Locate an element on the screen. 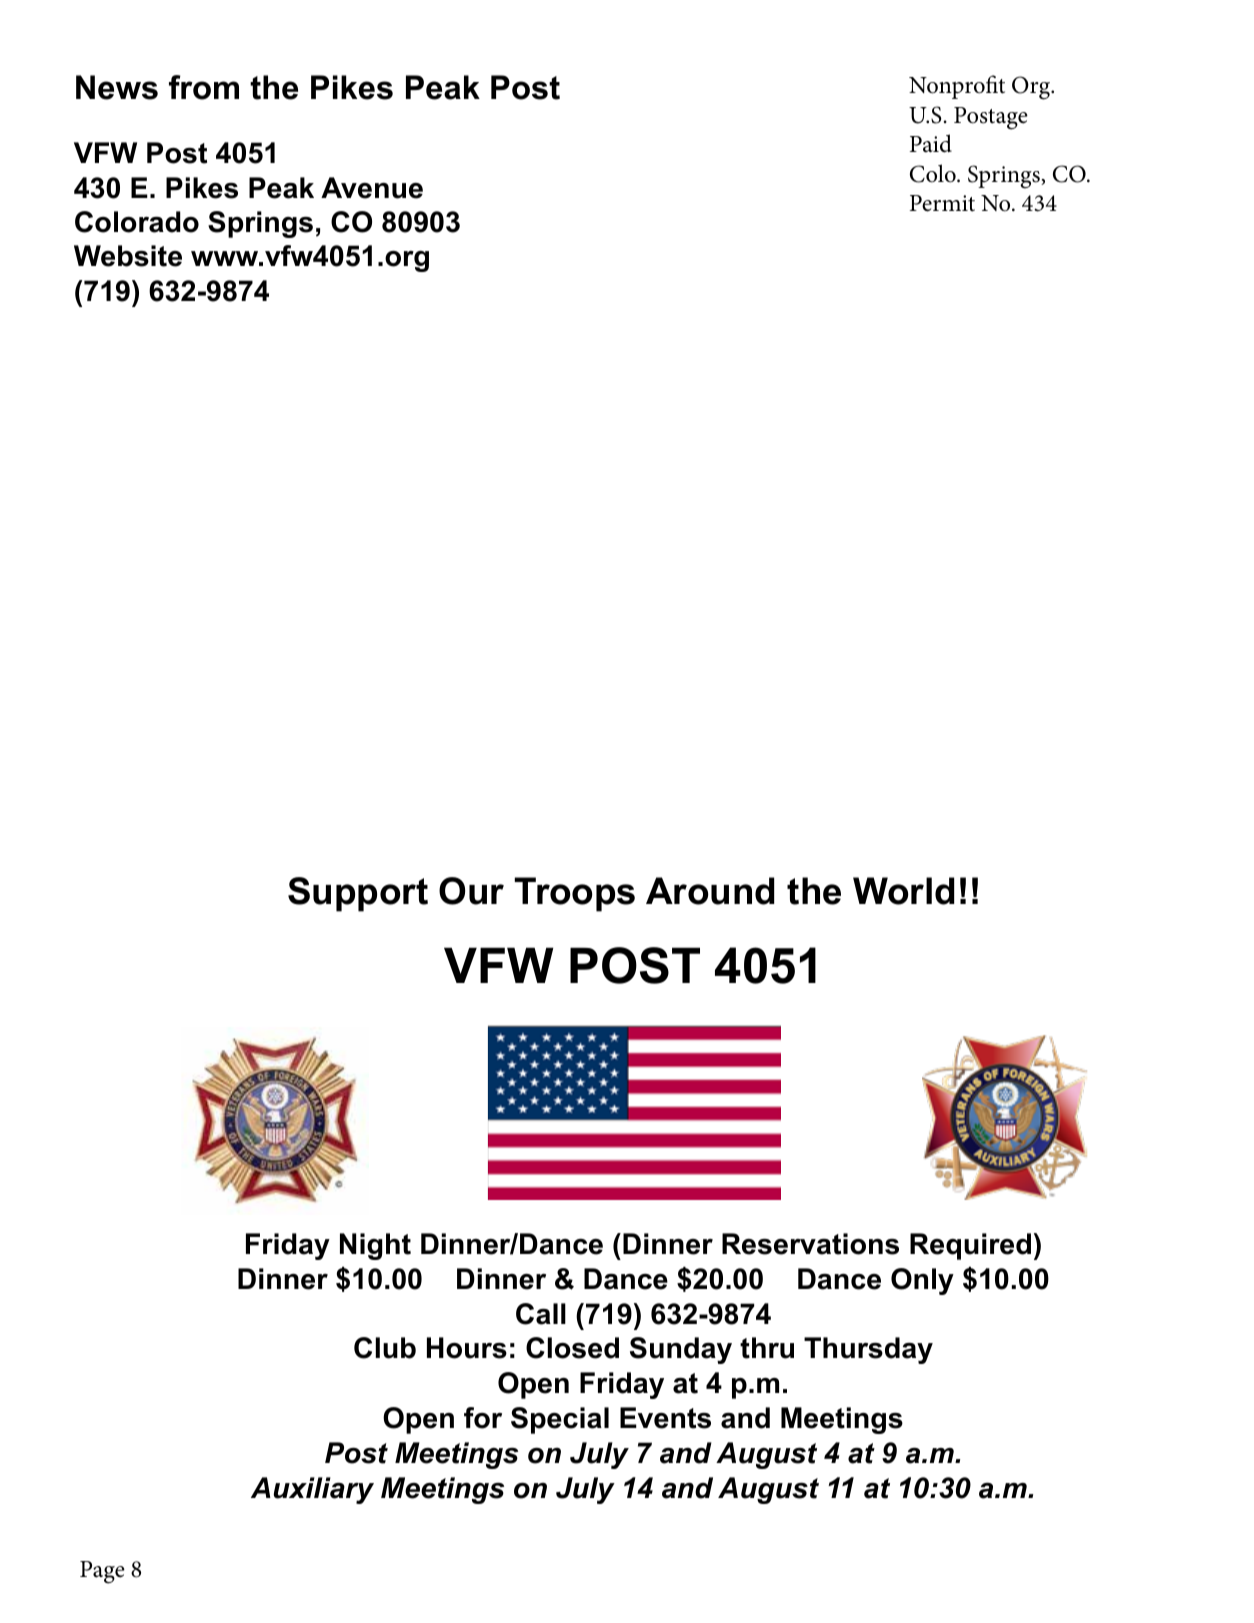  from is located at coordinates (204, 87).
